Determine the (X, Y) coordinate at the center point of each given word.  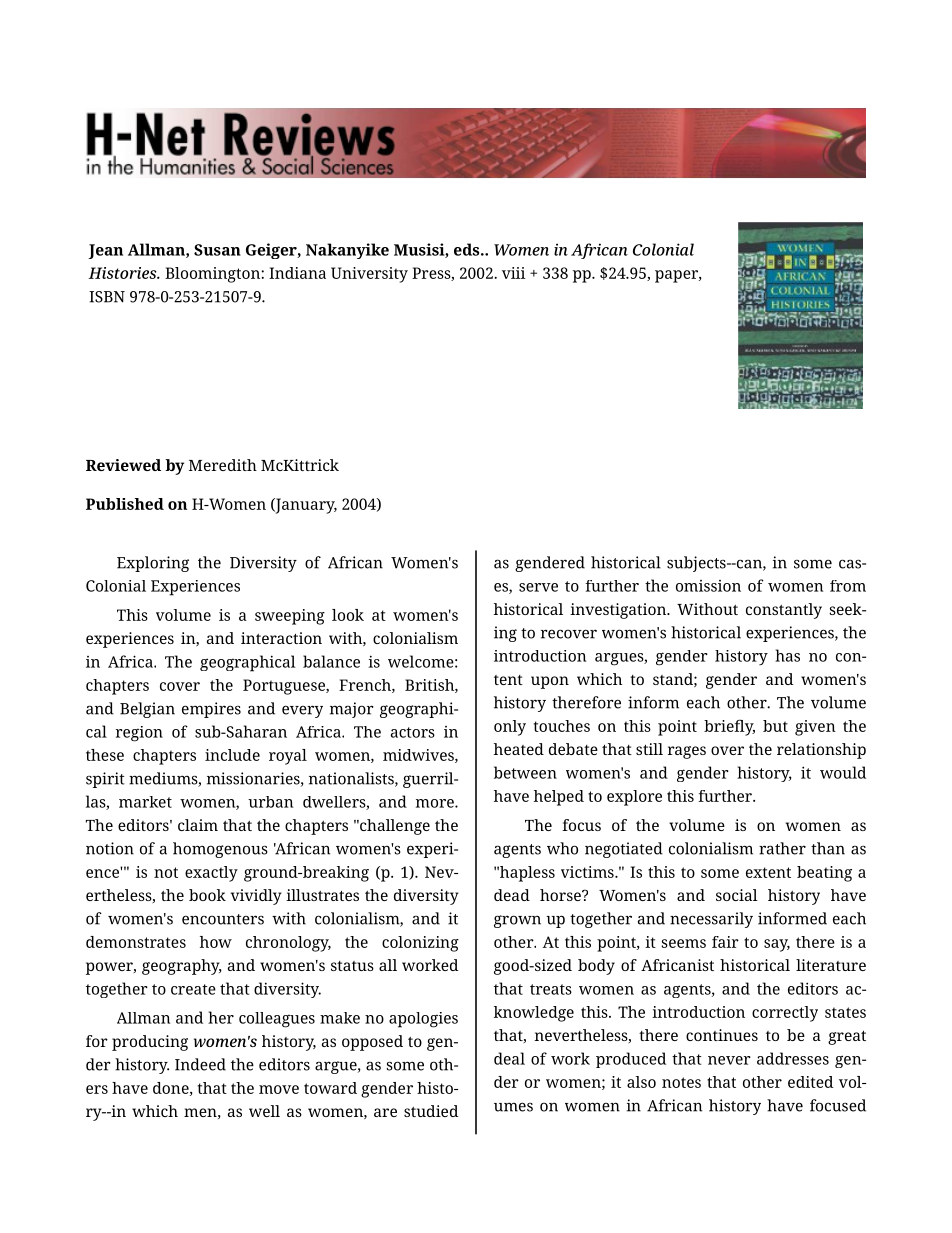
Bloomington (213, 275)
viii (513, 273)
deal (509, 1058)
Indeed (200, 1064)
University (369, 275)
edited (810, 1082)
